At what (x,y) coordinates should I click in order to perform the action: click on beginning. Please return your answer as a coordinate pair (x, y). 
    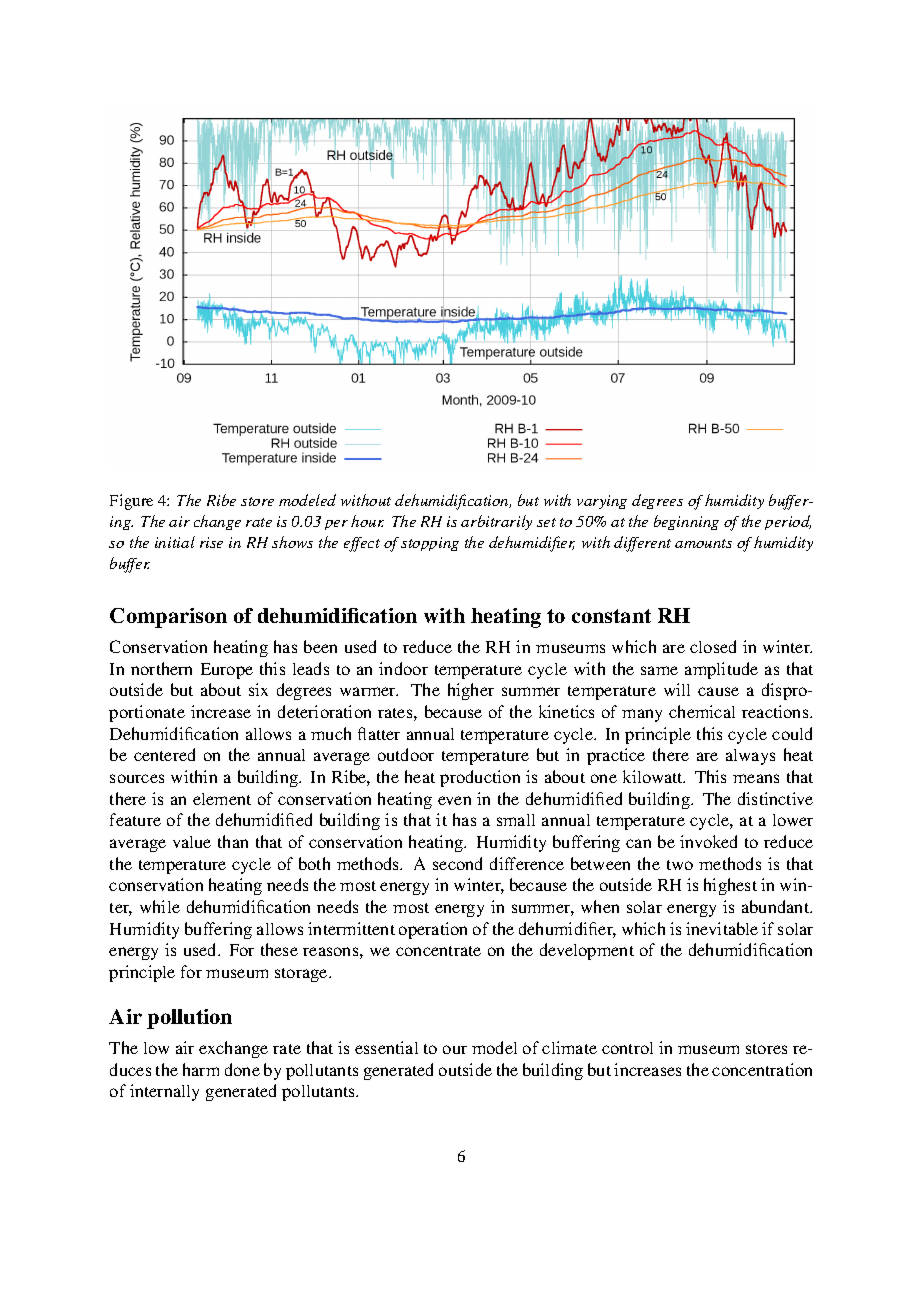
    Looking at the image, I should click on (686, 522).
